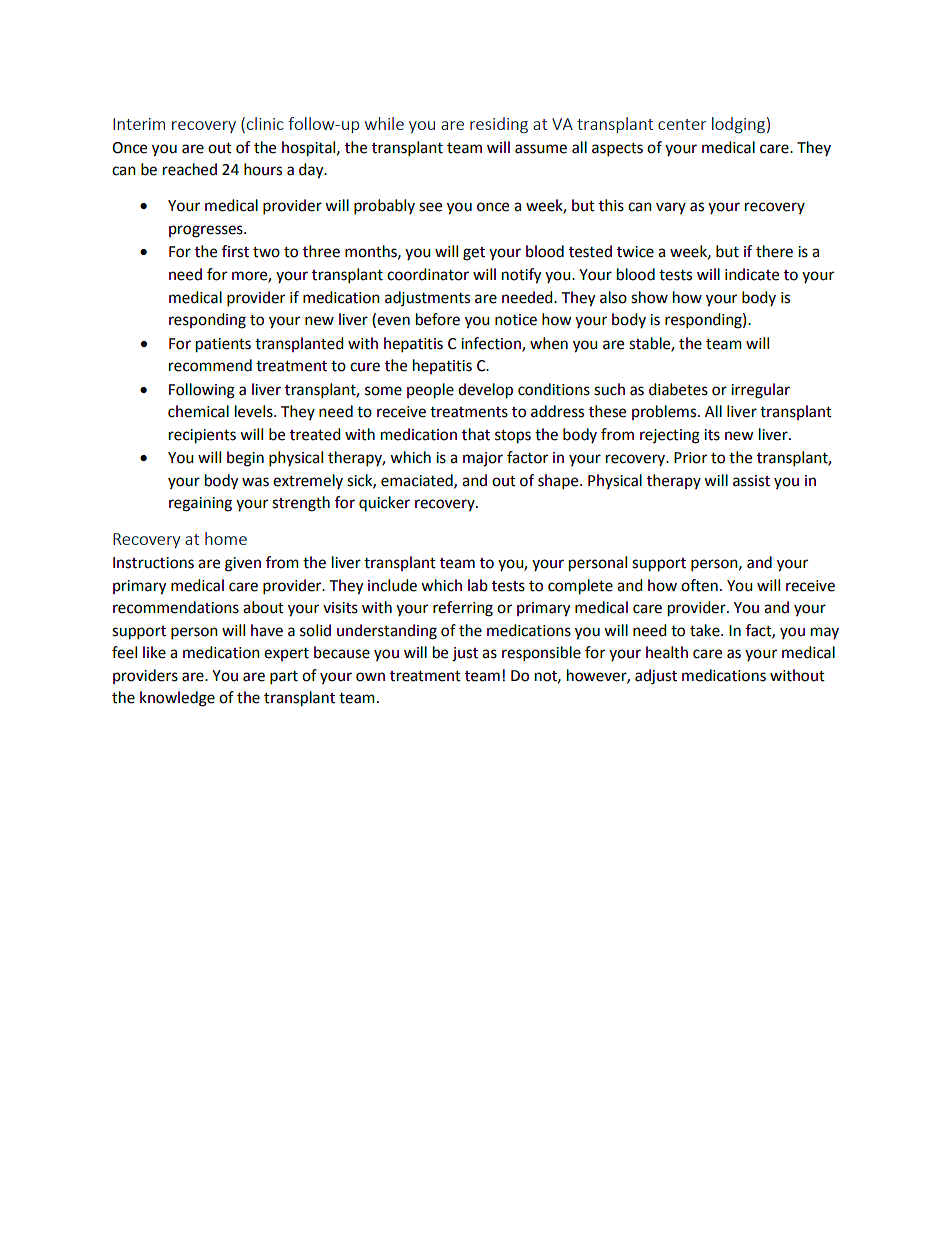 Image resolution: width=952 pixels, height=1233 pixels. What do you see at coordinates (235, 251) in the image?
I see `first` at bounding box center [235, 251].
